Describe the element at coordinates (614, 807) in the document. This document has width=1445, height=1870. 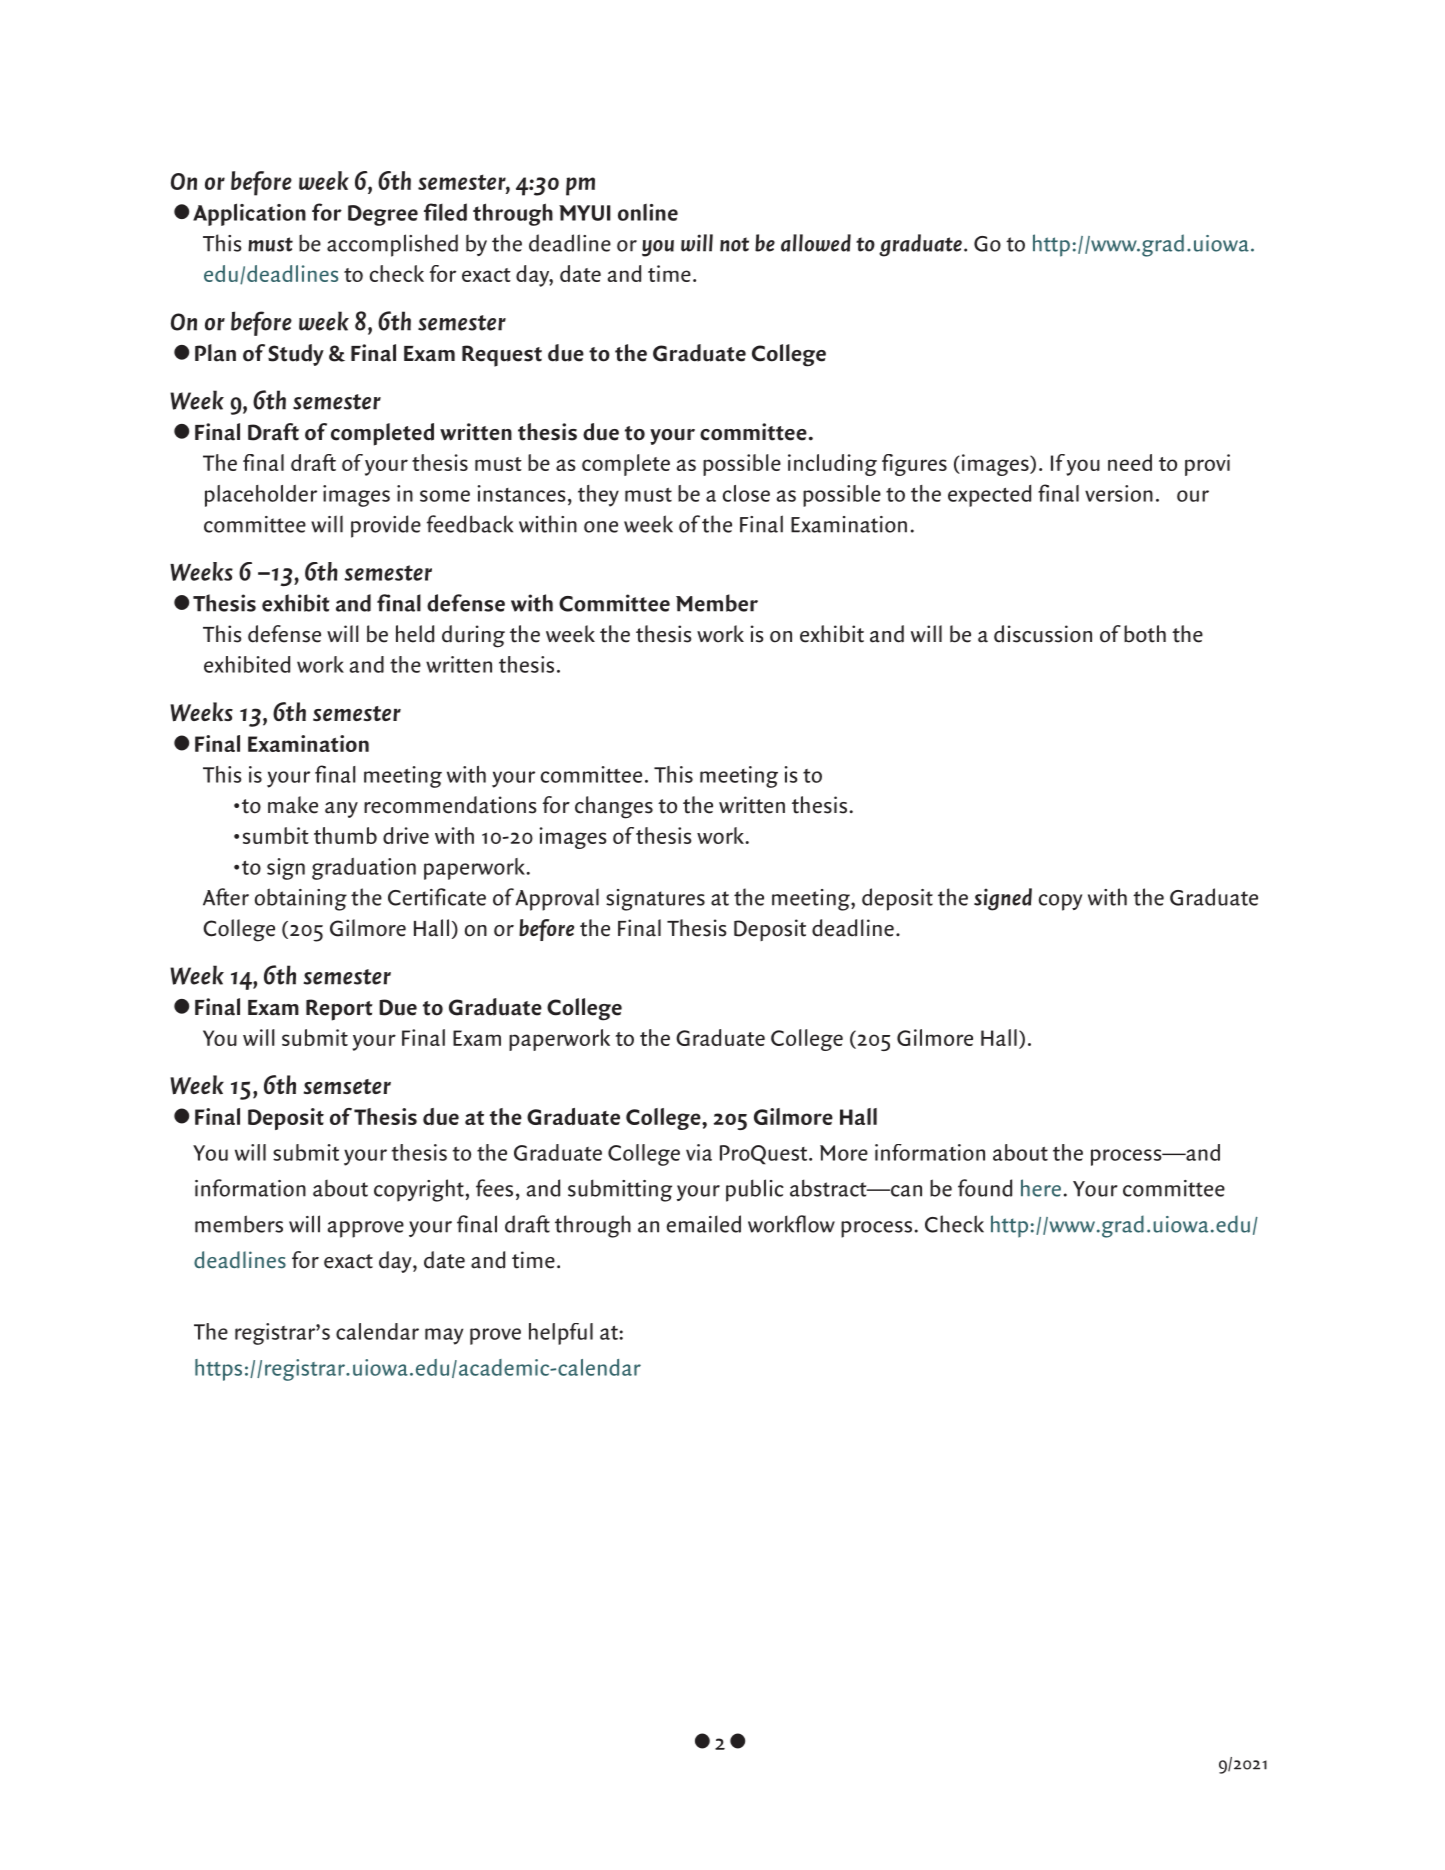
I see `changes` at that location.
